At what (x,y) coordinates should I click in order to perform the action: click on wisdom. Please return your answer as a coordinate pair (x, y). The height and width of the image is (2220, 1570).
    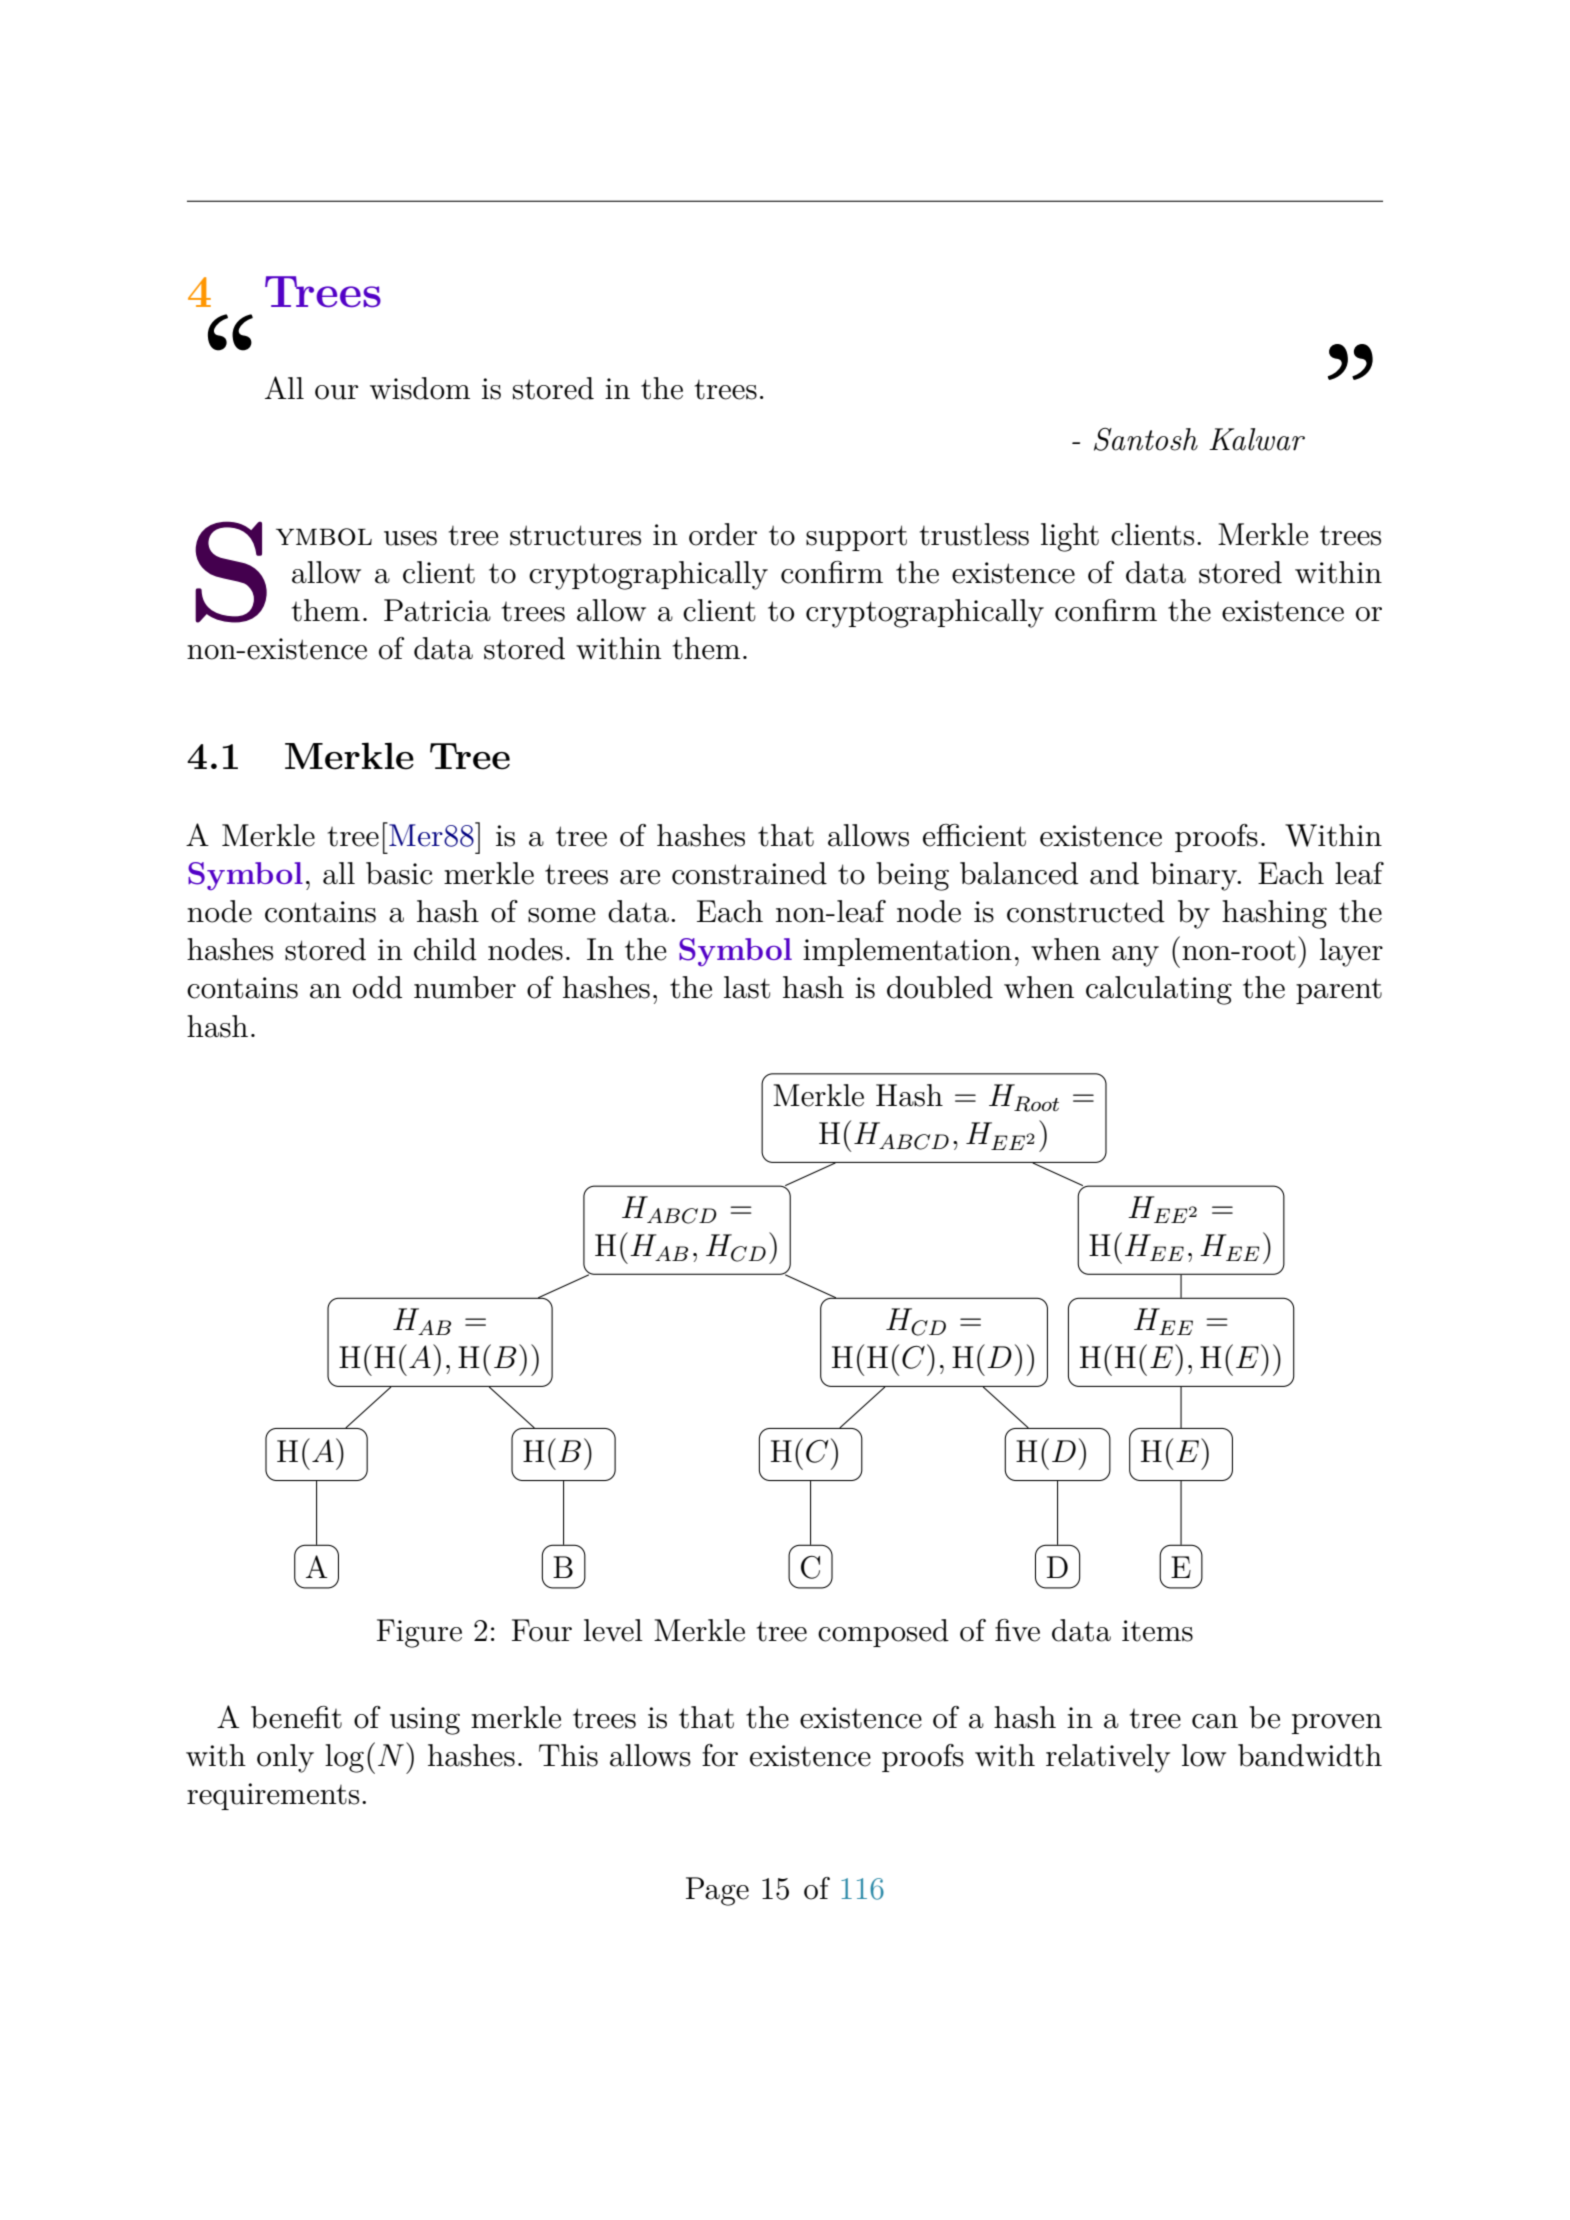
    Looking at the image, I should click on (420, 388).
